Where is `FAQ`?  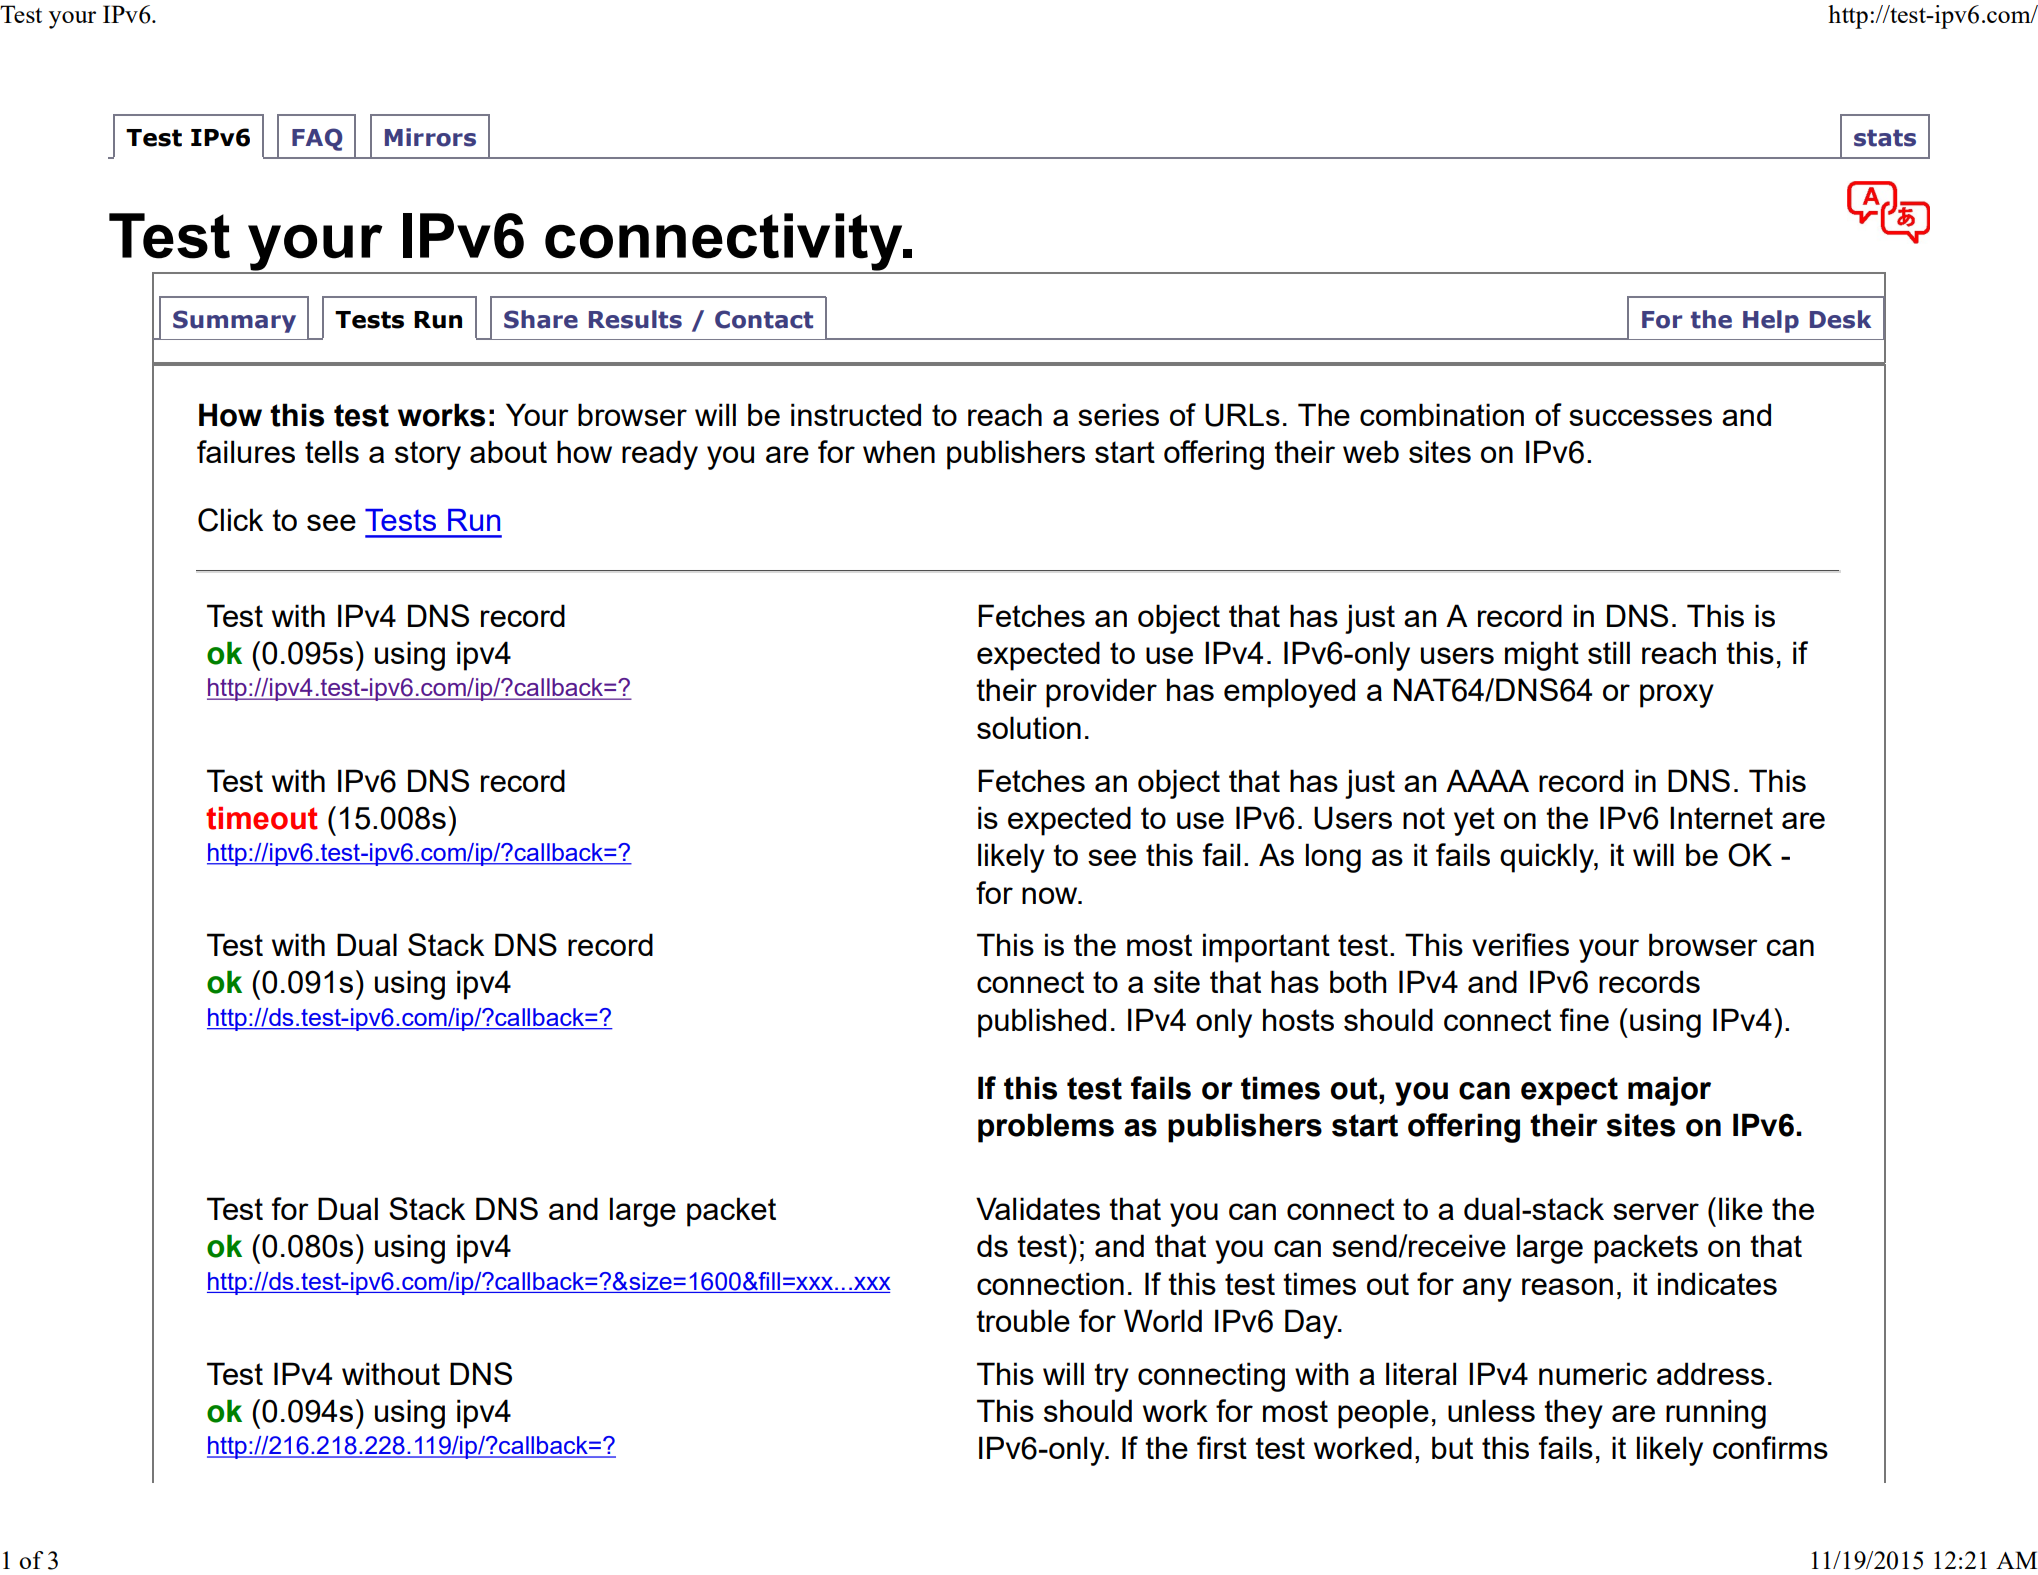
FAQ is located at coordinates (317, 139).
